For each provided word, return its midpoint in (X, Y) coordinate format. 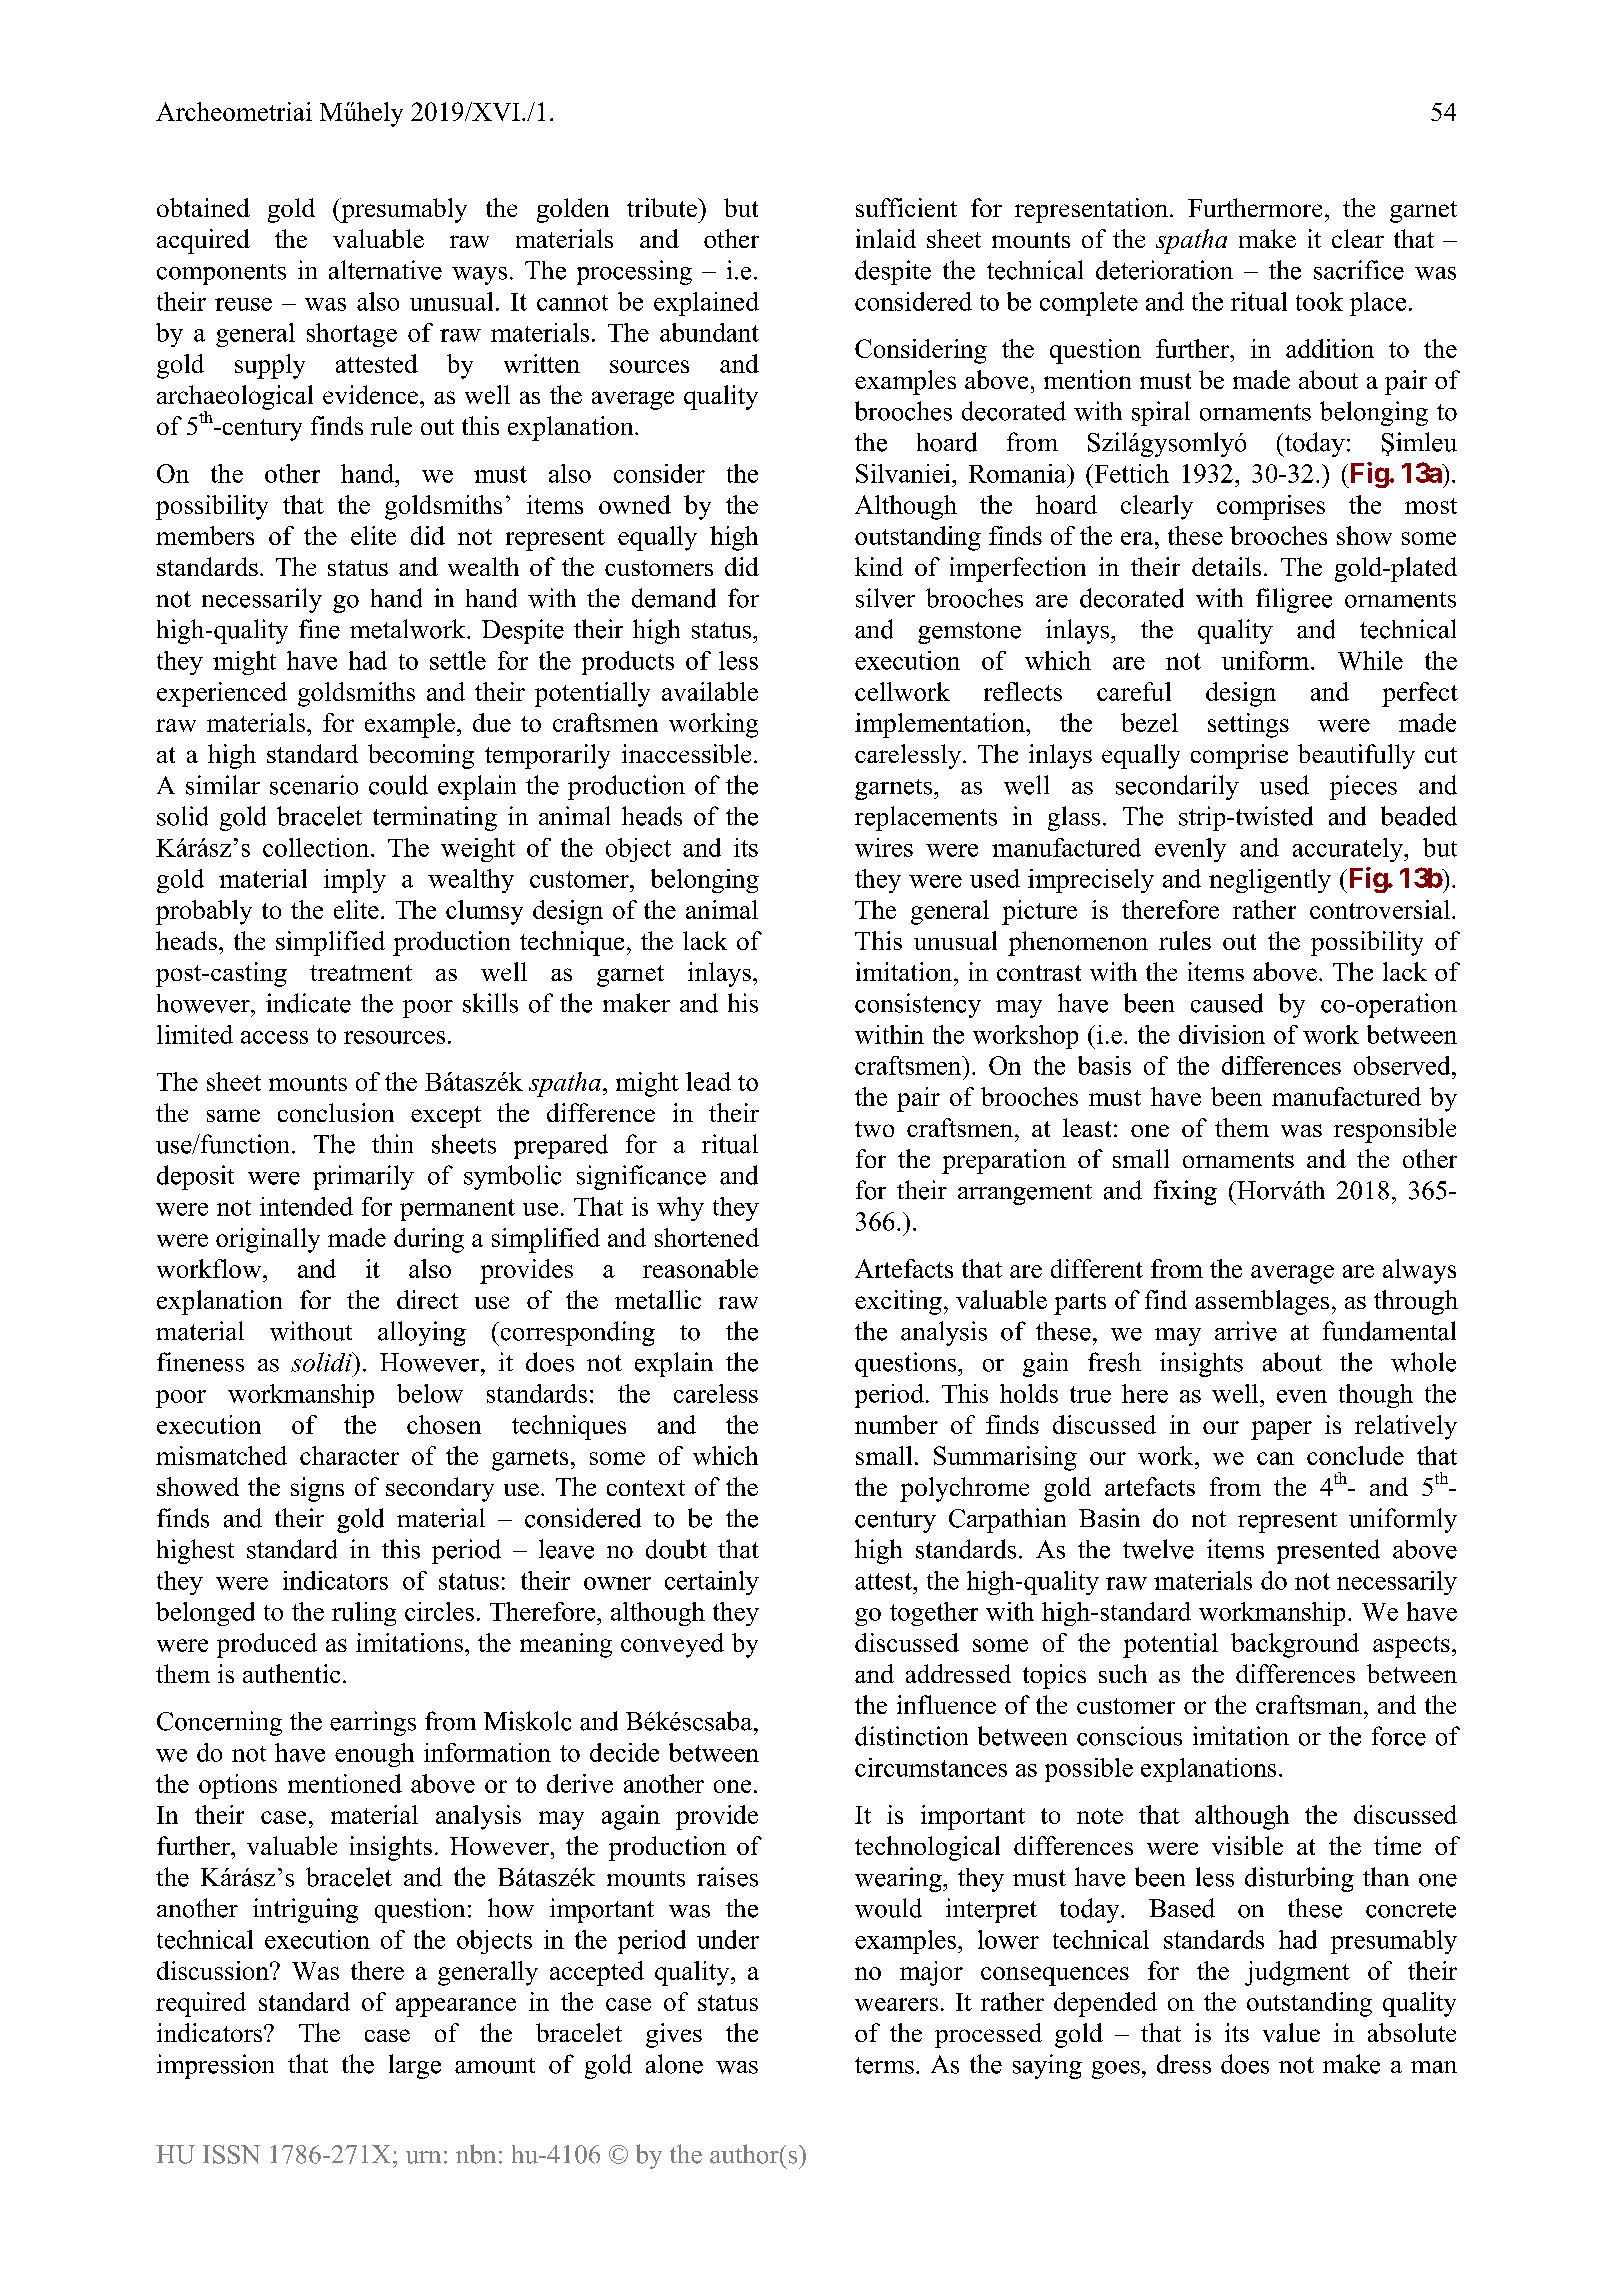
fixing (1185, 1192)
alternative (385, 270)
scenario (314, 785)
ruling (364, 1614)
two (874, 1129)
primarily (363, 1177)
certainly (712, 1583)
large (415, 2066)
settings (1248, 725)
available (710, 691)
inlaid (886, 238)
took (1319, 301)
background (1295, 1645)
